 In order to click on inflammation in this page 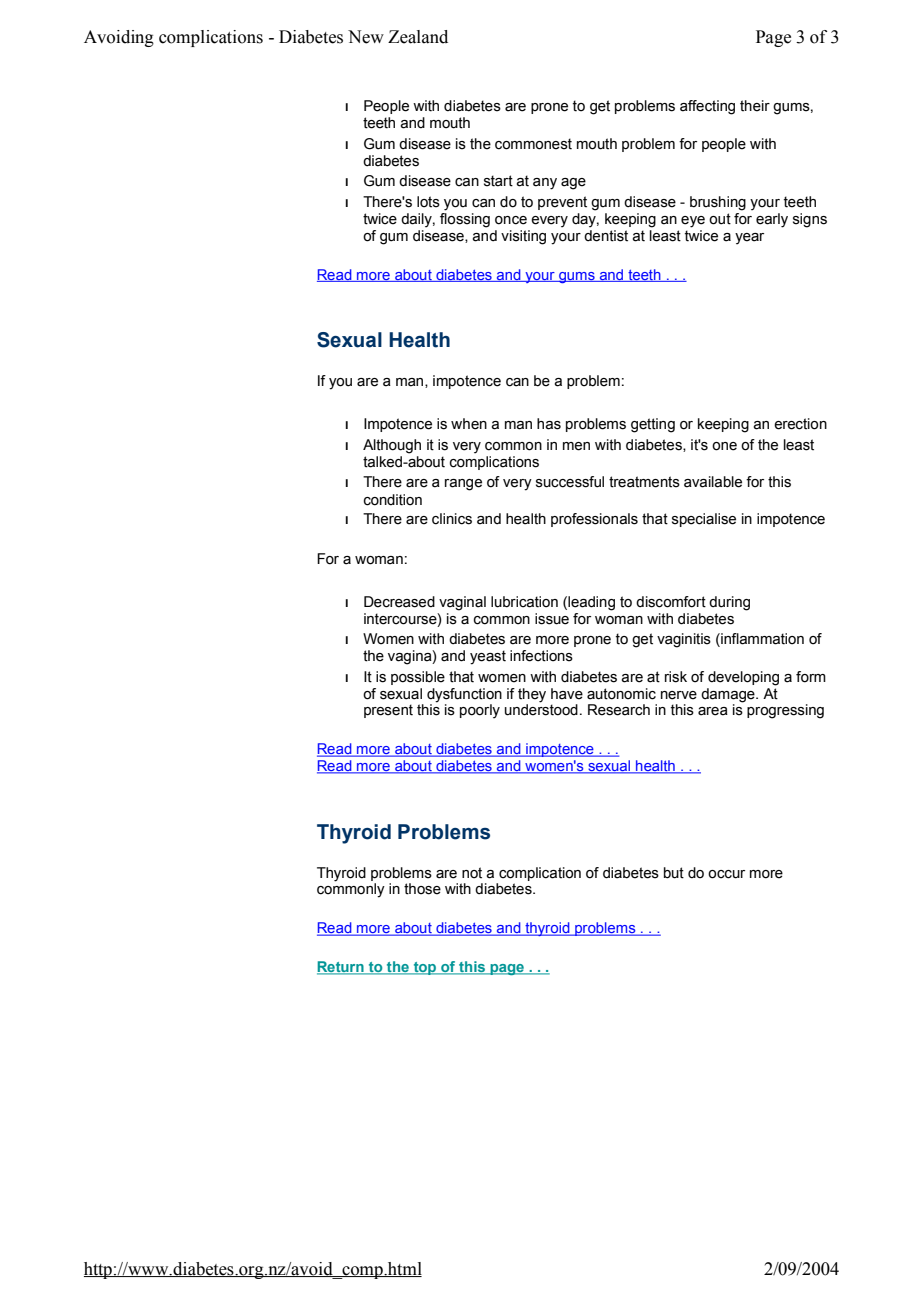, I will do `click(761, 639)`.
